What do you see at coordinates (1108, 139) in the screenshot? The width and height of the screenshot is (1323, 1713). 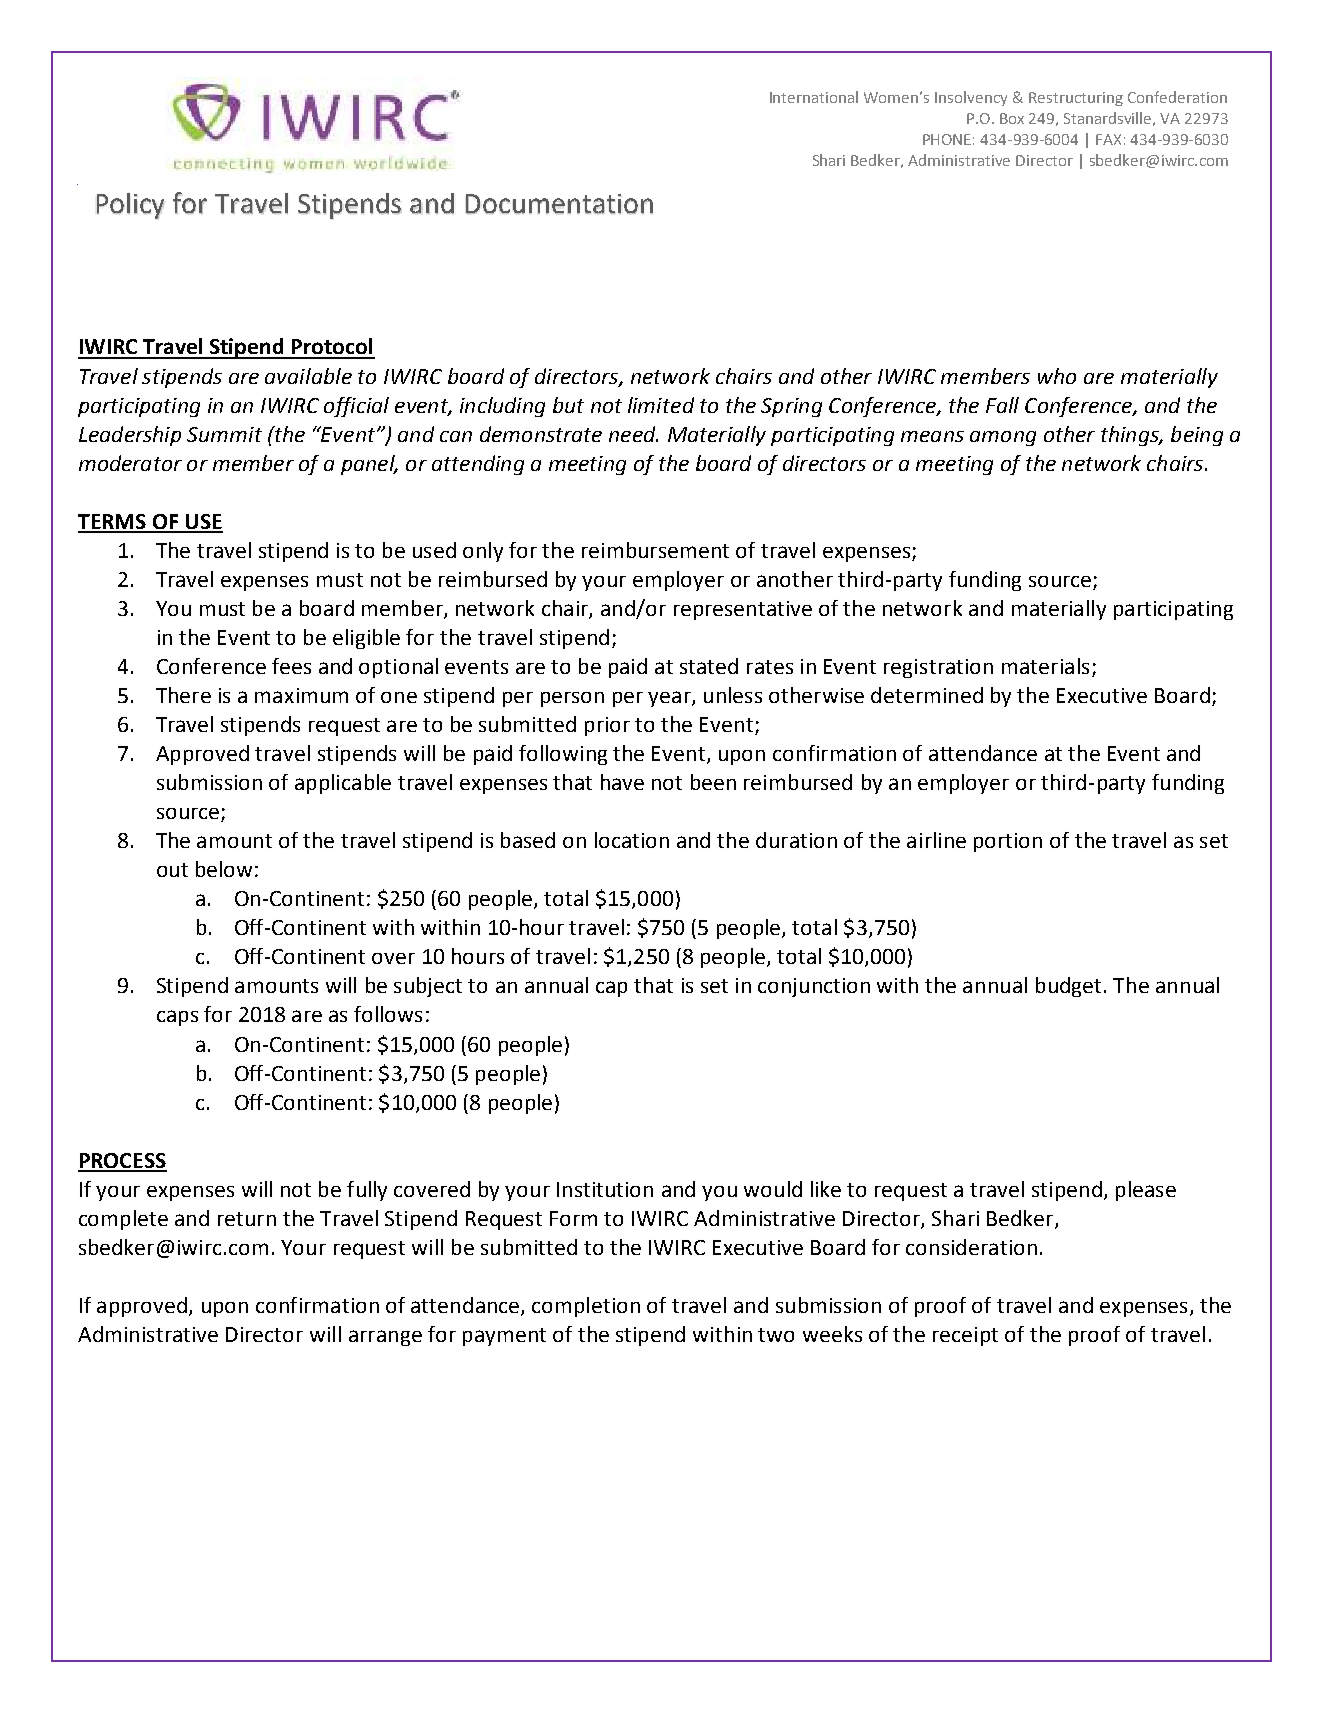 I see `FAX` at bounding box center [1108, 139].
